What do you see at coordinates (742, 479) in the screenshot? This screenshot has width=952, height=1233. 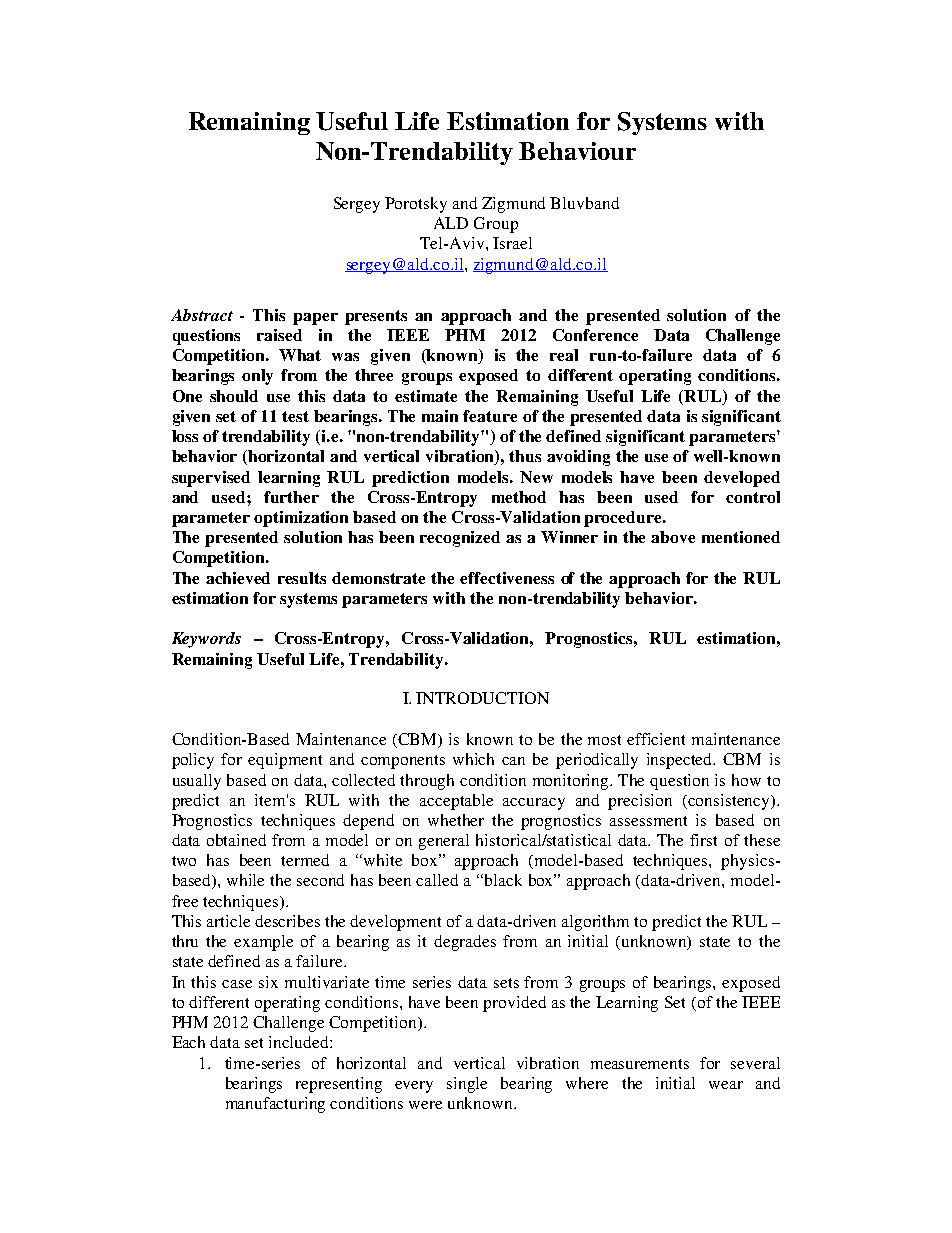 I see `developed` at bounding box center [742, 479].
